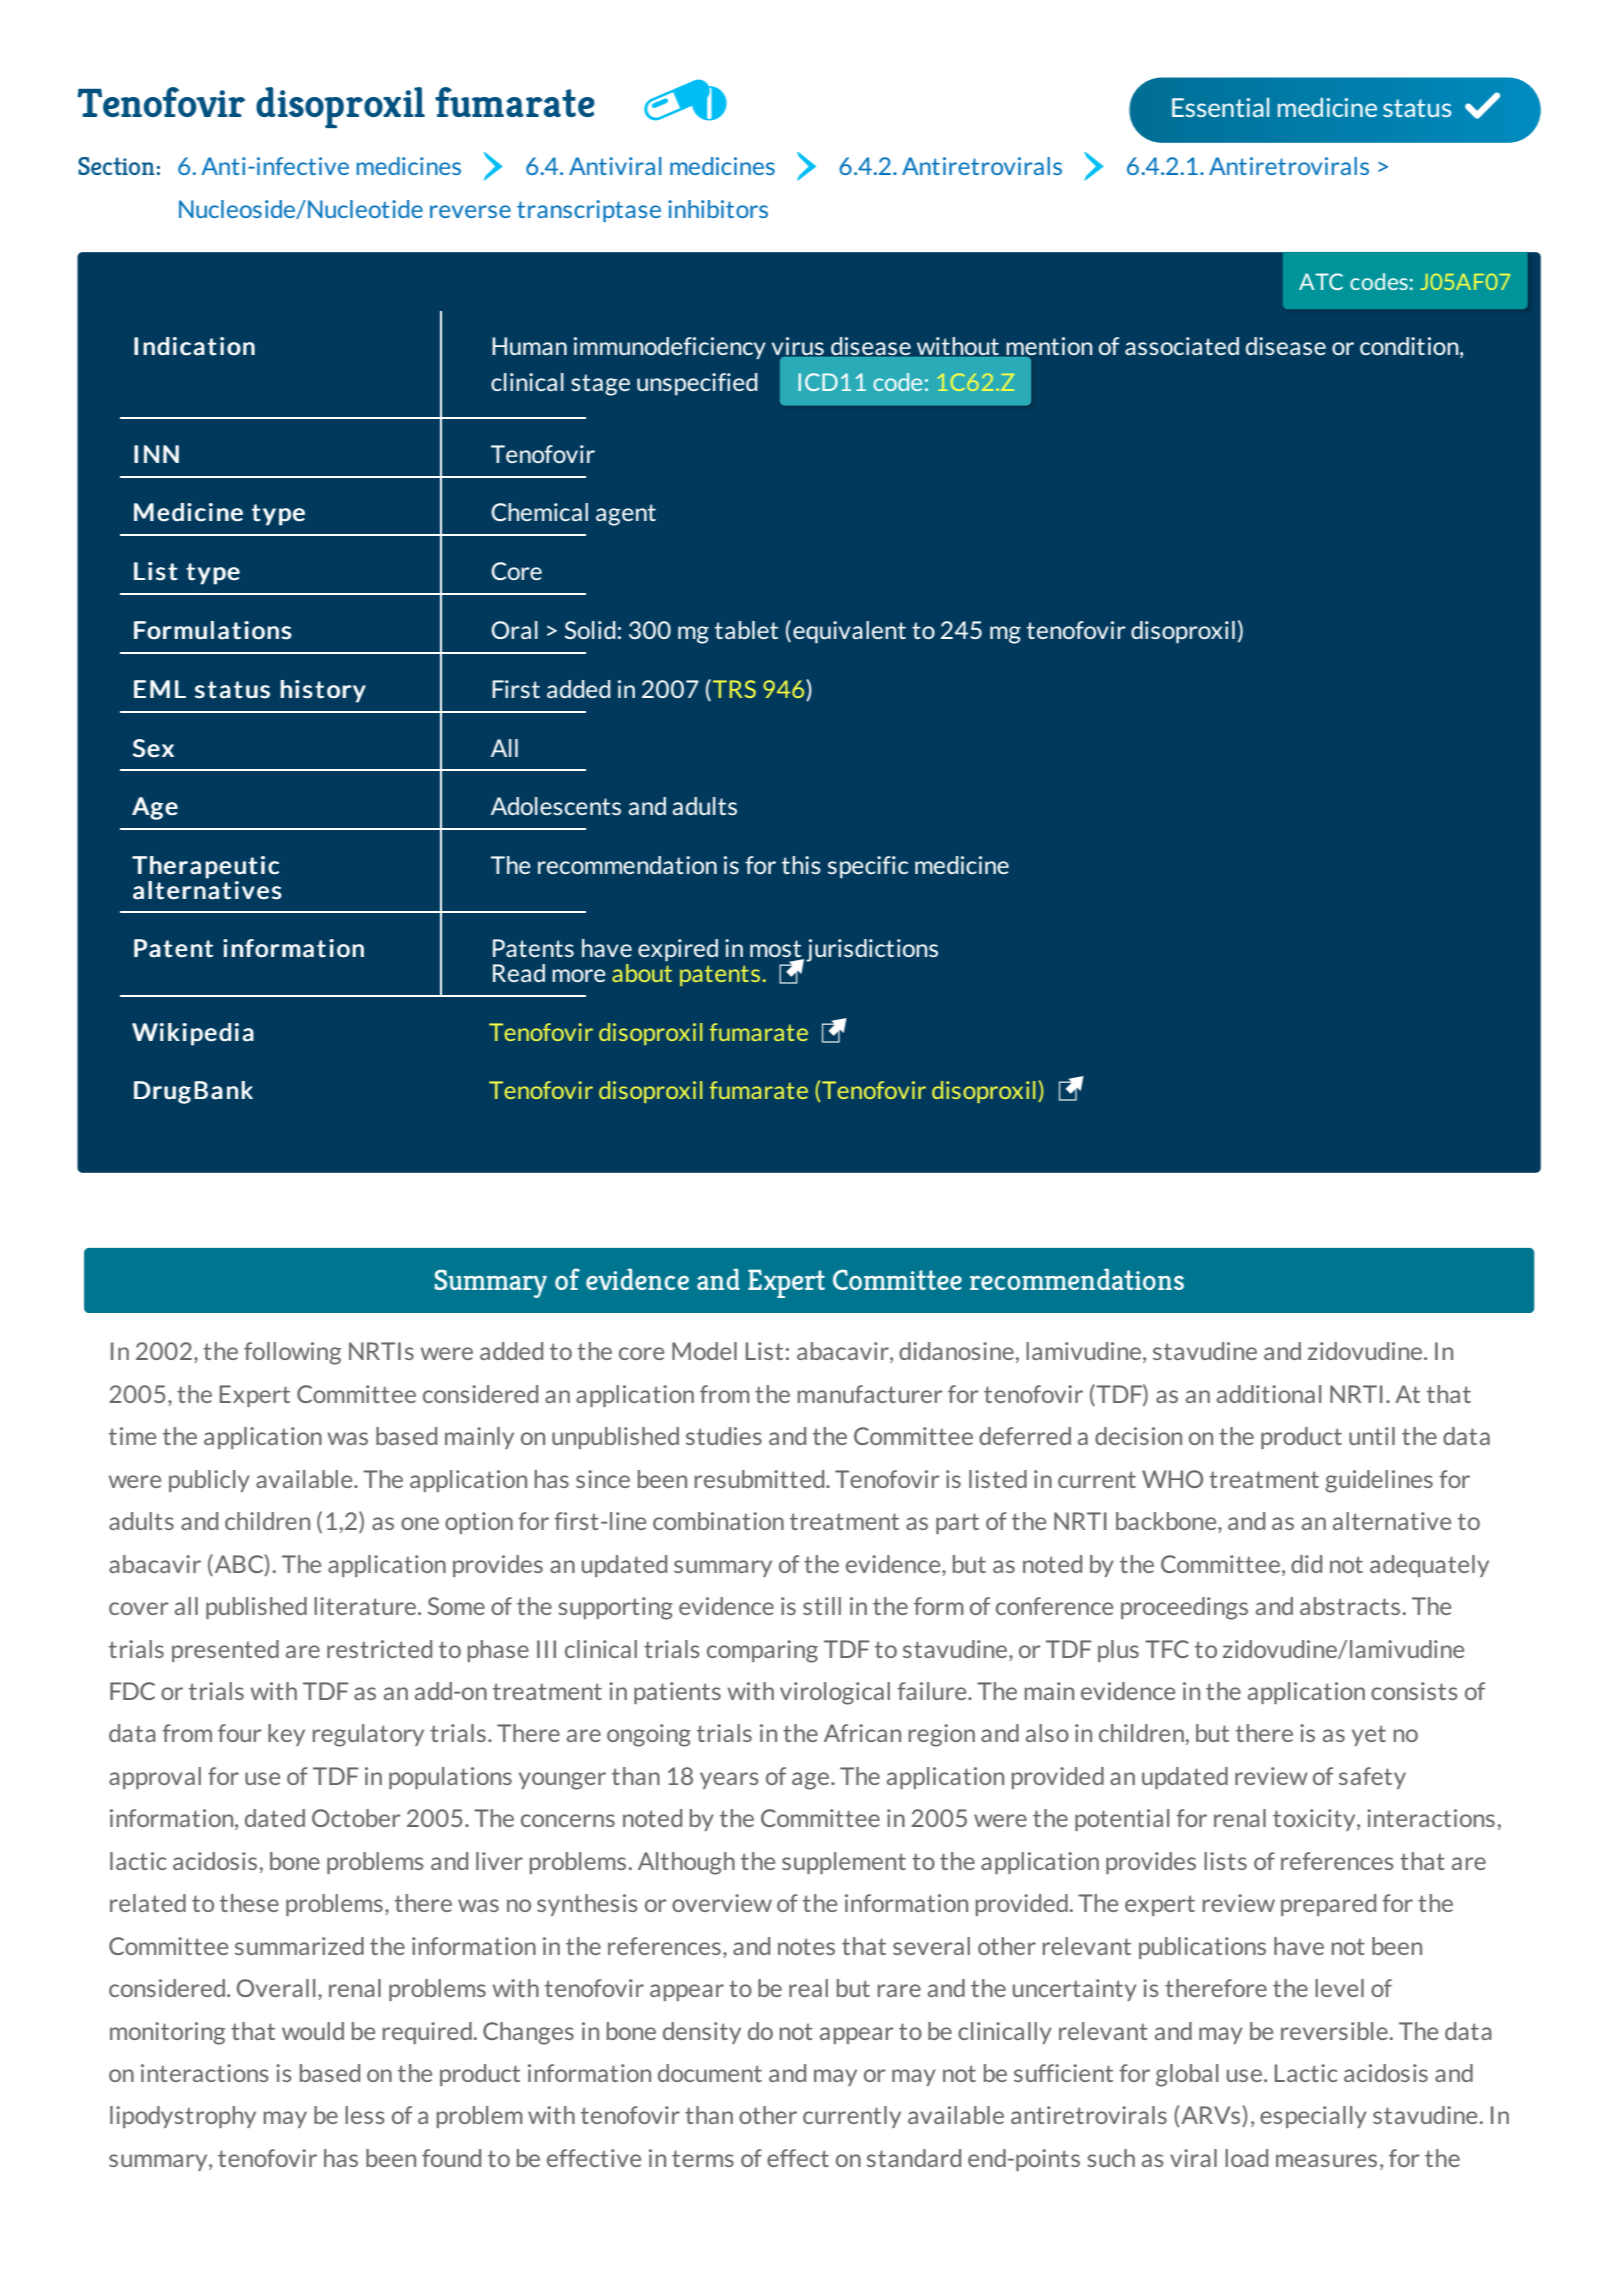 This screenshot has height=2290, width=1619. I want to click on document, so click(710, 2073).
